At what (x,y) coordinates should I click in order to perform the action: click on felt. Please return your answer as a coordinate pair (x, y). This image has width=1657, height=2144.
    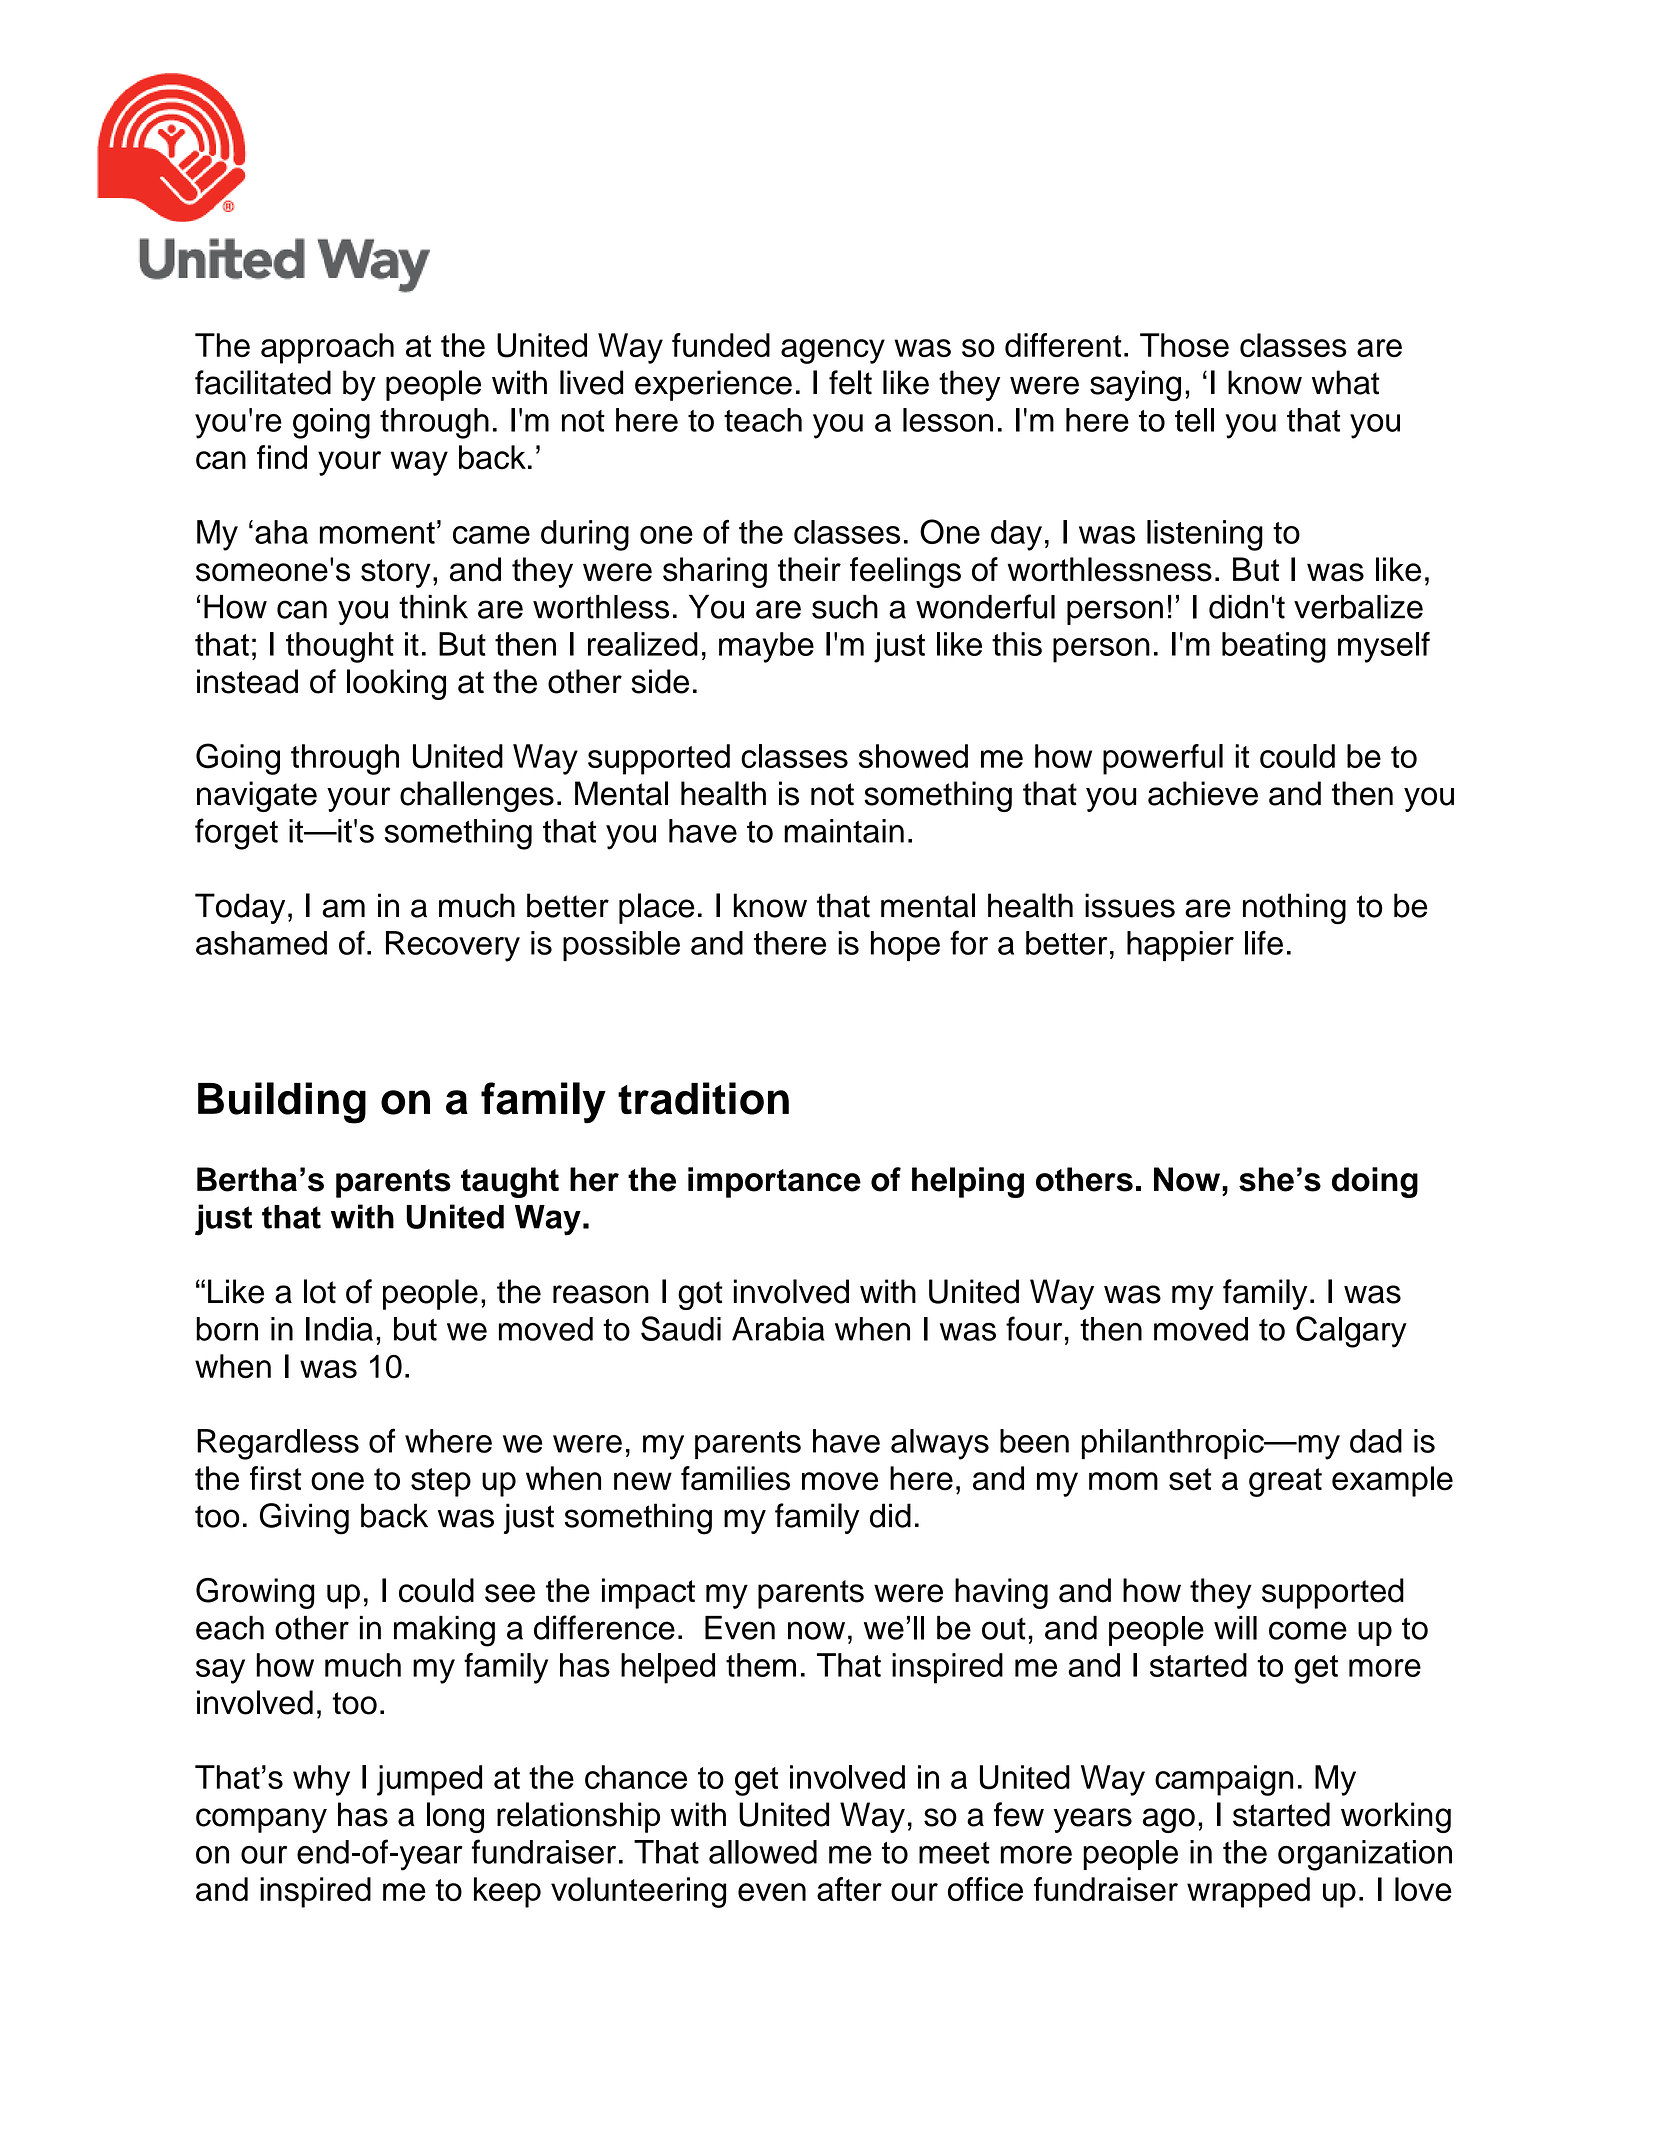
    Looking at the image, I should click on (850, 382).
